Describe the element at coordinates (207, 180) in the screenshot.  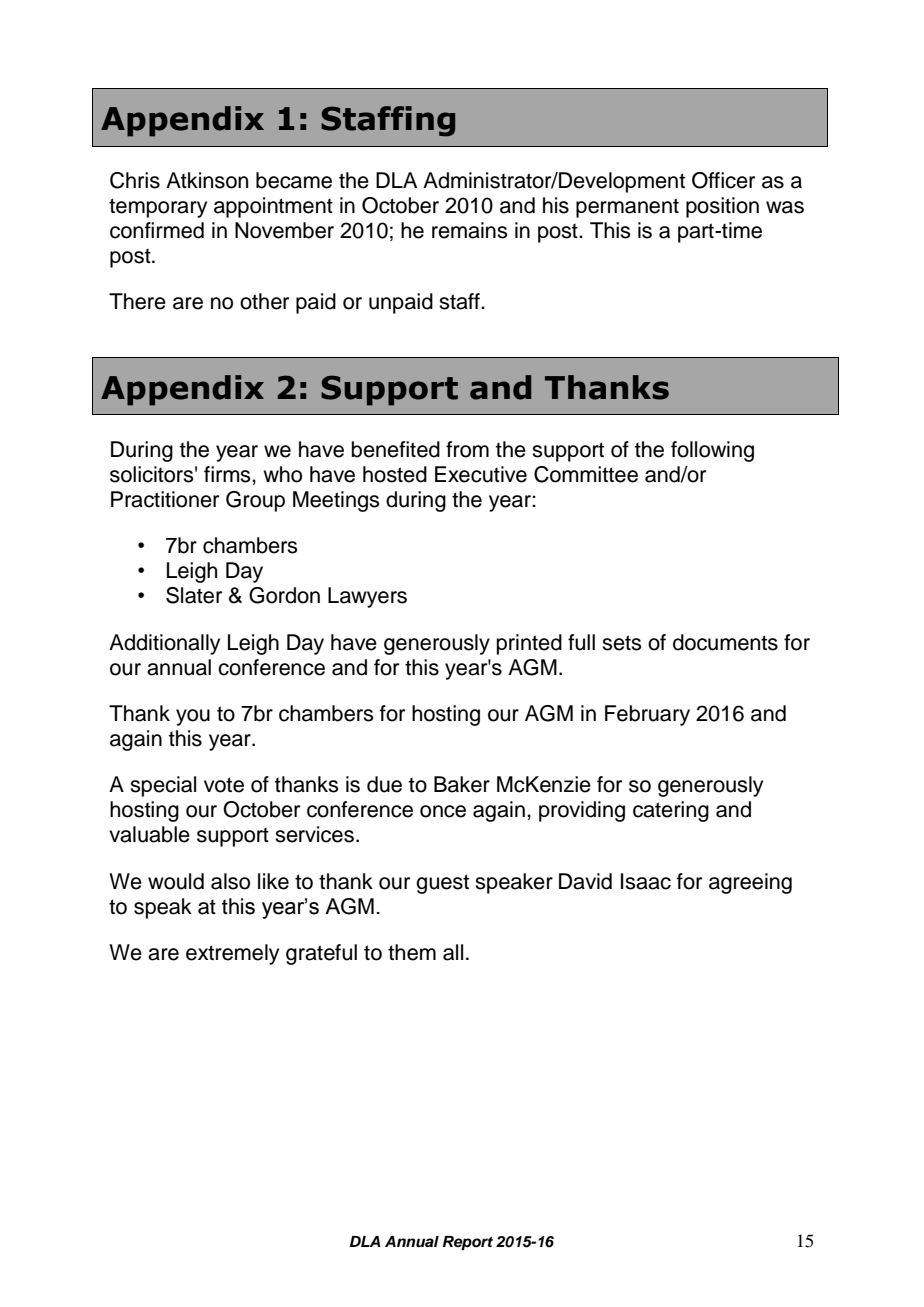
I see `Atkinson` at that location.
